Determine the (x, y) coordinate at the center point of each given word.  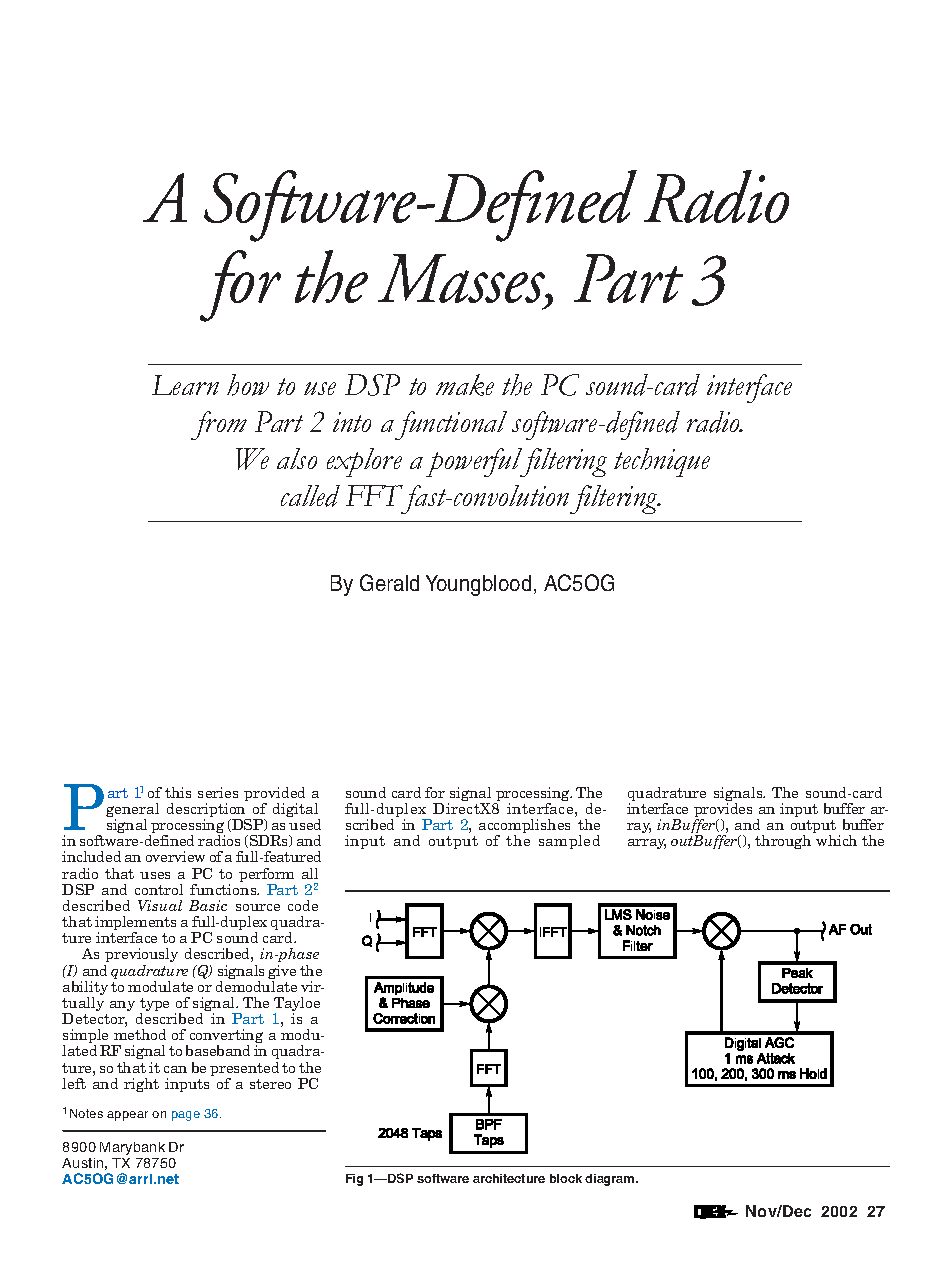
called (310, 496)
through (783, 842)
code (303, 905)
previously (141, 957)
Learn (185, 385)
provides (723, 811)
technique (662, 462)
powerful (475, 462)
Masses (462, 280)
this (178, 792)
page (186, 1116)
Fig (354, 1180)
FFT (374, 495)
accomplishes (524, 827)
